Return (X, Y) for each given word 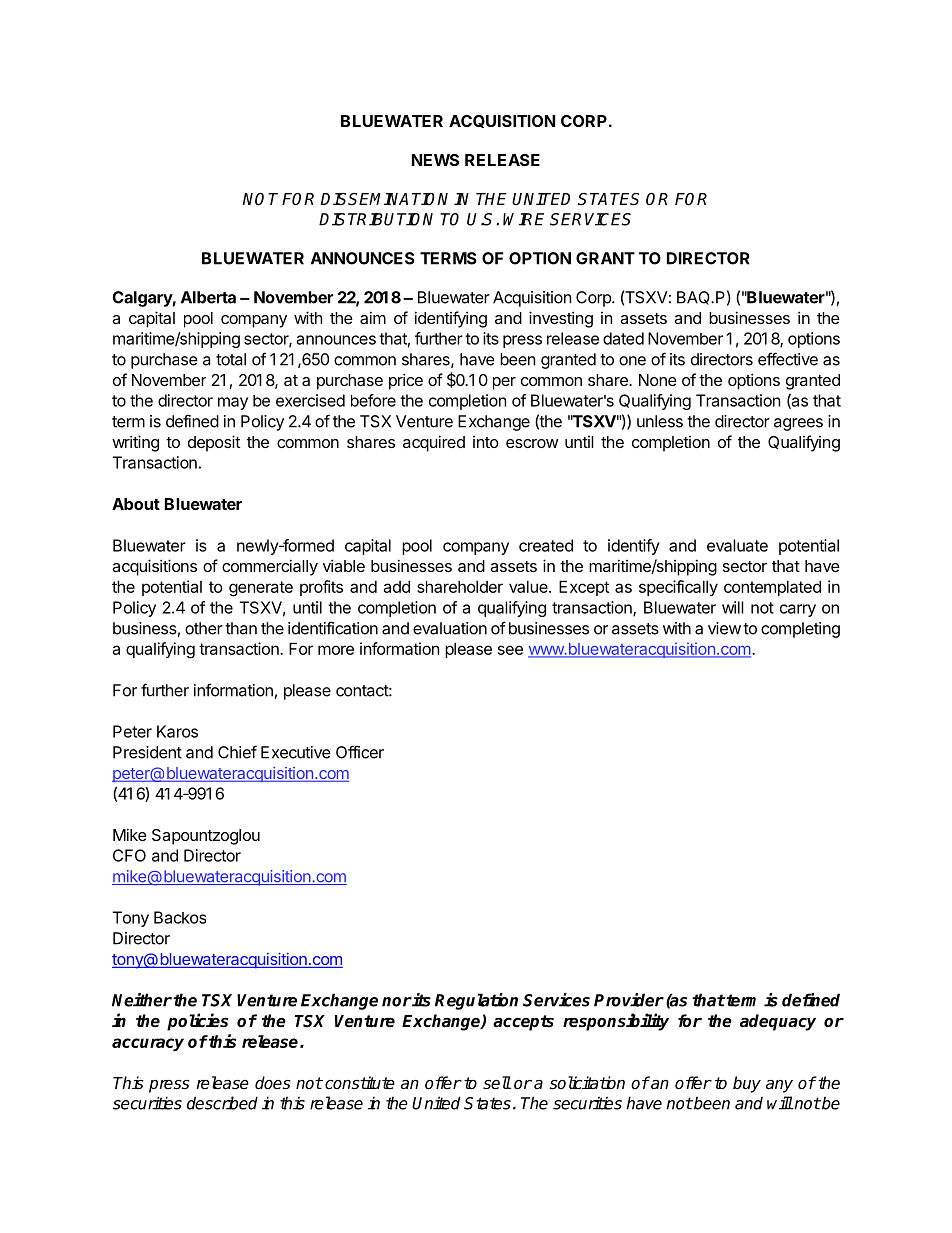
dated (623, 338)
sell (497, 1083)
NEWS (435, 160)
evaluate (737, 545)
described (222, 1103)
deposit (214, 443)
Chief (237, 752)
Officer (360, 752)
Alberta (208, 297)
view (724, 628)
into (486, 442)
